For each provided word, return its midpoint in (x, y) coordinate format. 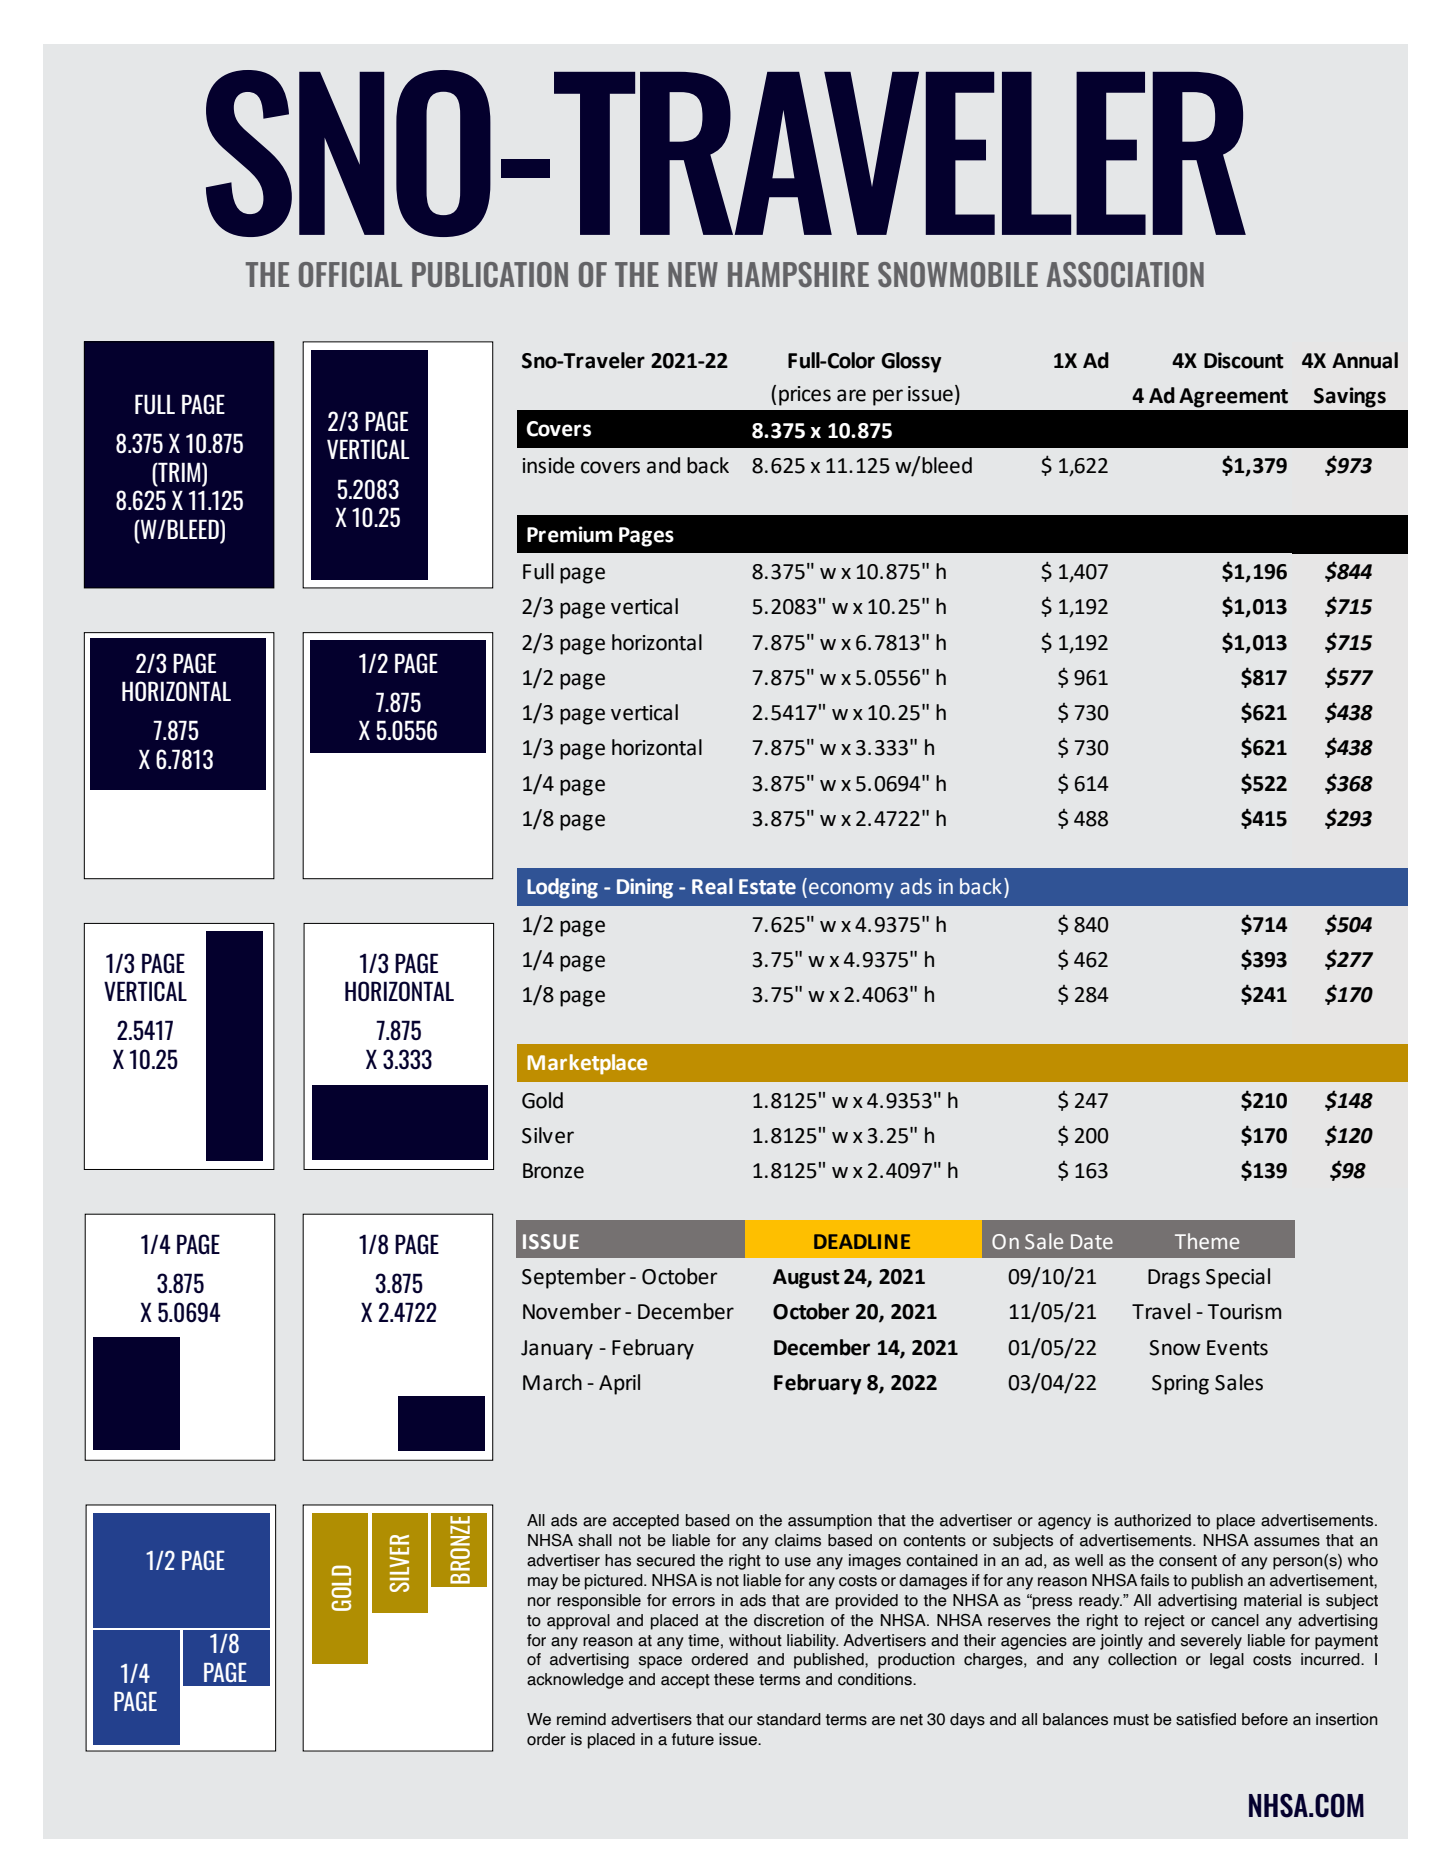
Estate (767, 887)
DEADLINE (862, 1241)
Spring (1180, 1385)
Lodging (562, 888)
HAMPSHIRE (798, 274)
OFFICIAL (350, 274)
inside (549, 465)
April (619, 1384)
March (552, 1382)
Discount (1244, 360)
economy (851, 890)
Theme (1207, 1241)
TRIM (179, 472)
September (574, 1278)
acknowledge (575, 1681)
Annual (1365, 360)
